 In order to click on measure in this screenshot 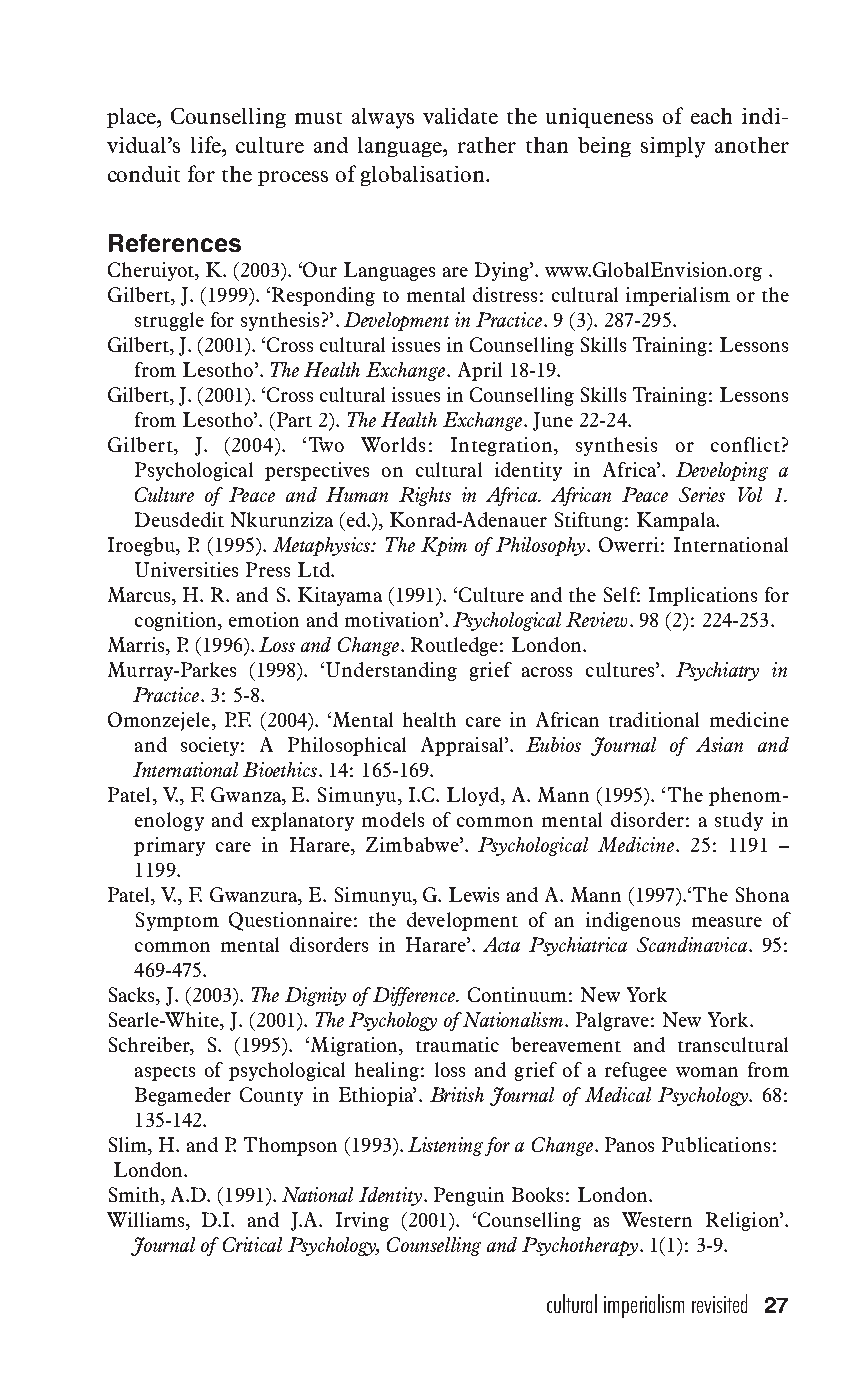, I will do `click(727, 922)`.
